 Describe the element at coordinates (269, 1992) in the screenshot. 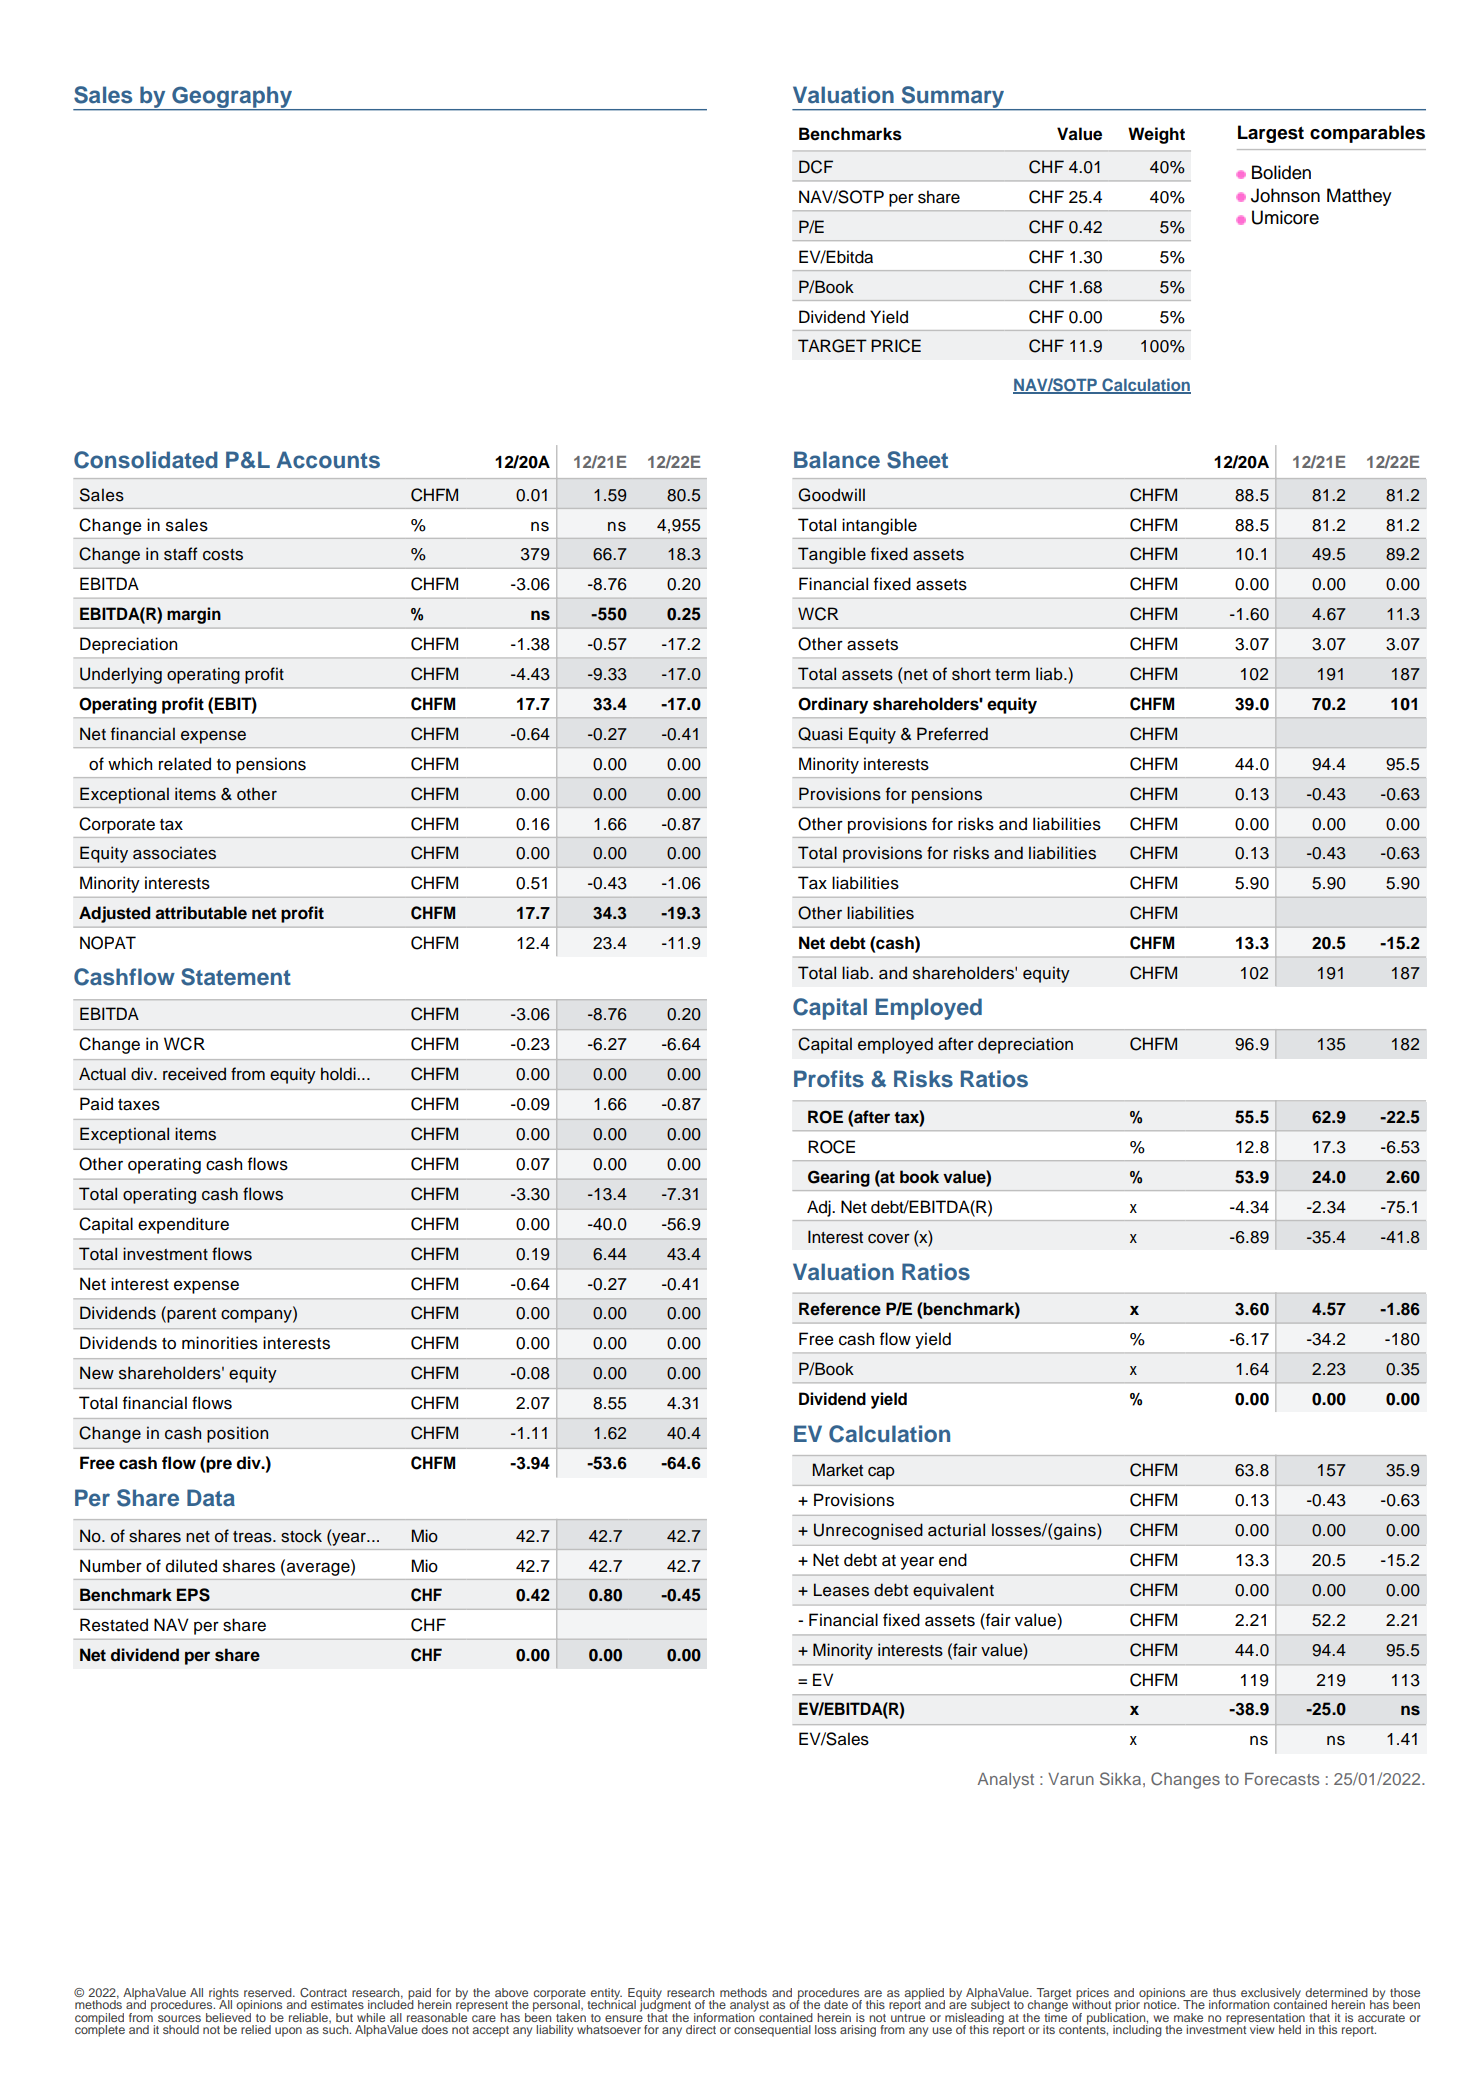

I see `reserved` at that location.
